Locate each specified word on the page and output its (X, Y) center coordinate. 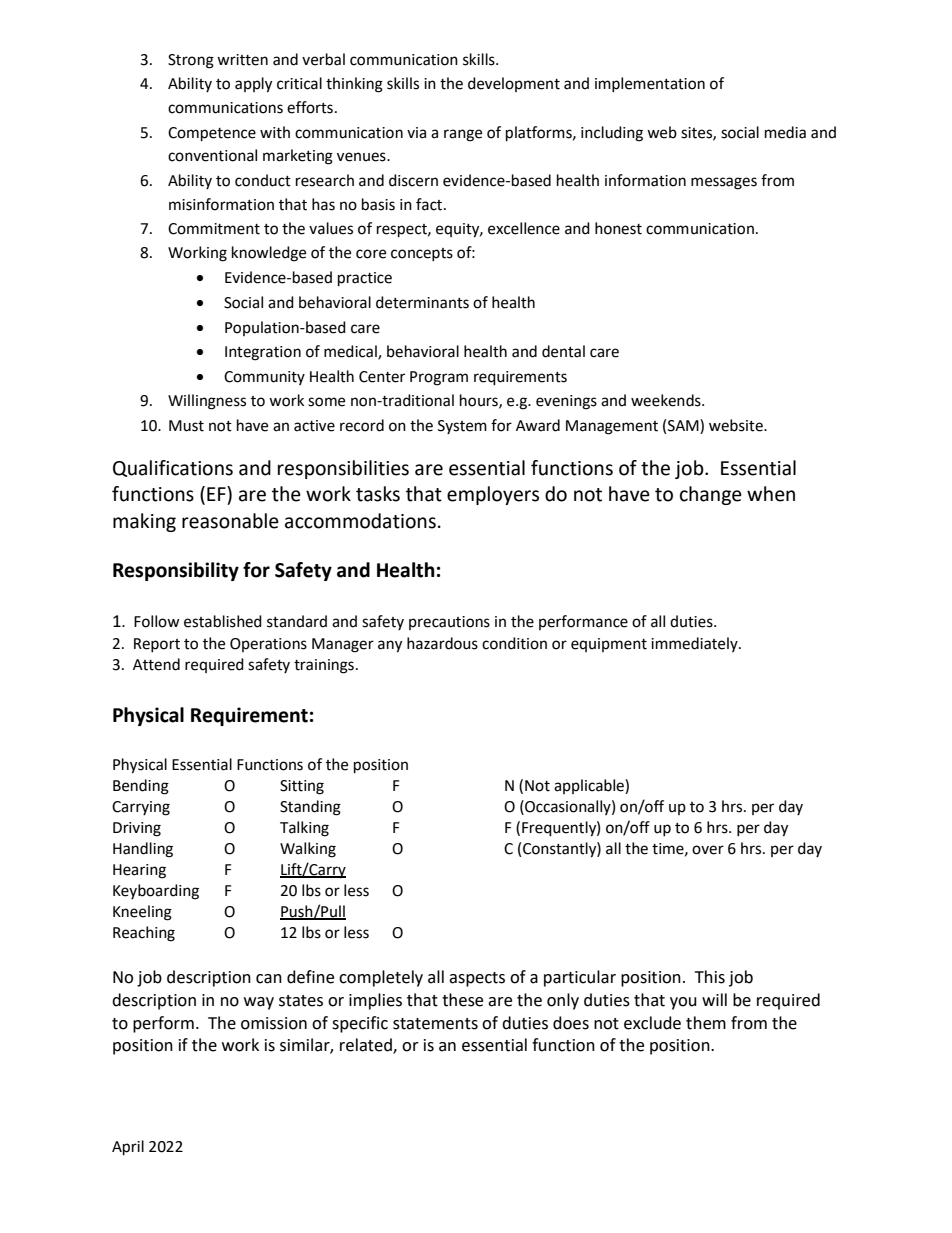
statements (435, 1024)
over (708, 850)
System (462, 427)
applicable (590, 786)
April (128, 1148)
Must (186, 426)
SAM (684, 425)
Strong (191, 61)
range (463, 135)
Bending (141, 787)
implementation (650, 84)
